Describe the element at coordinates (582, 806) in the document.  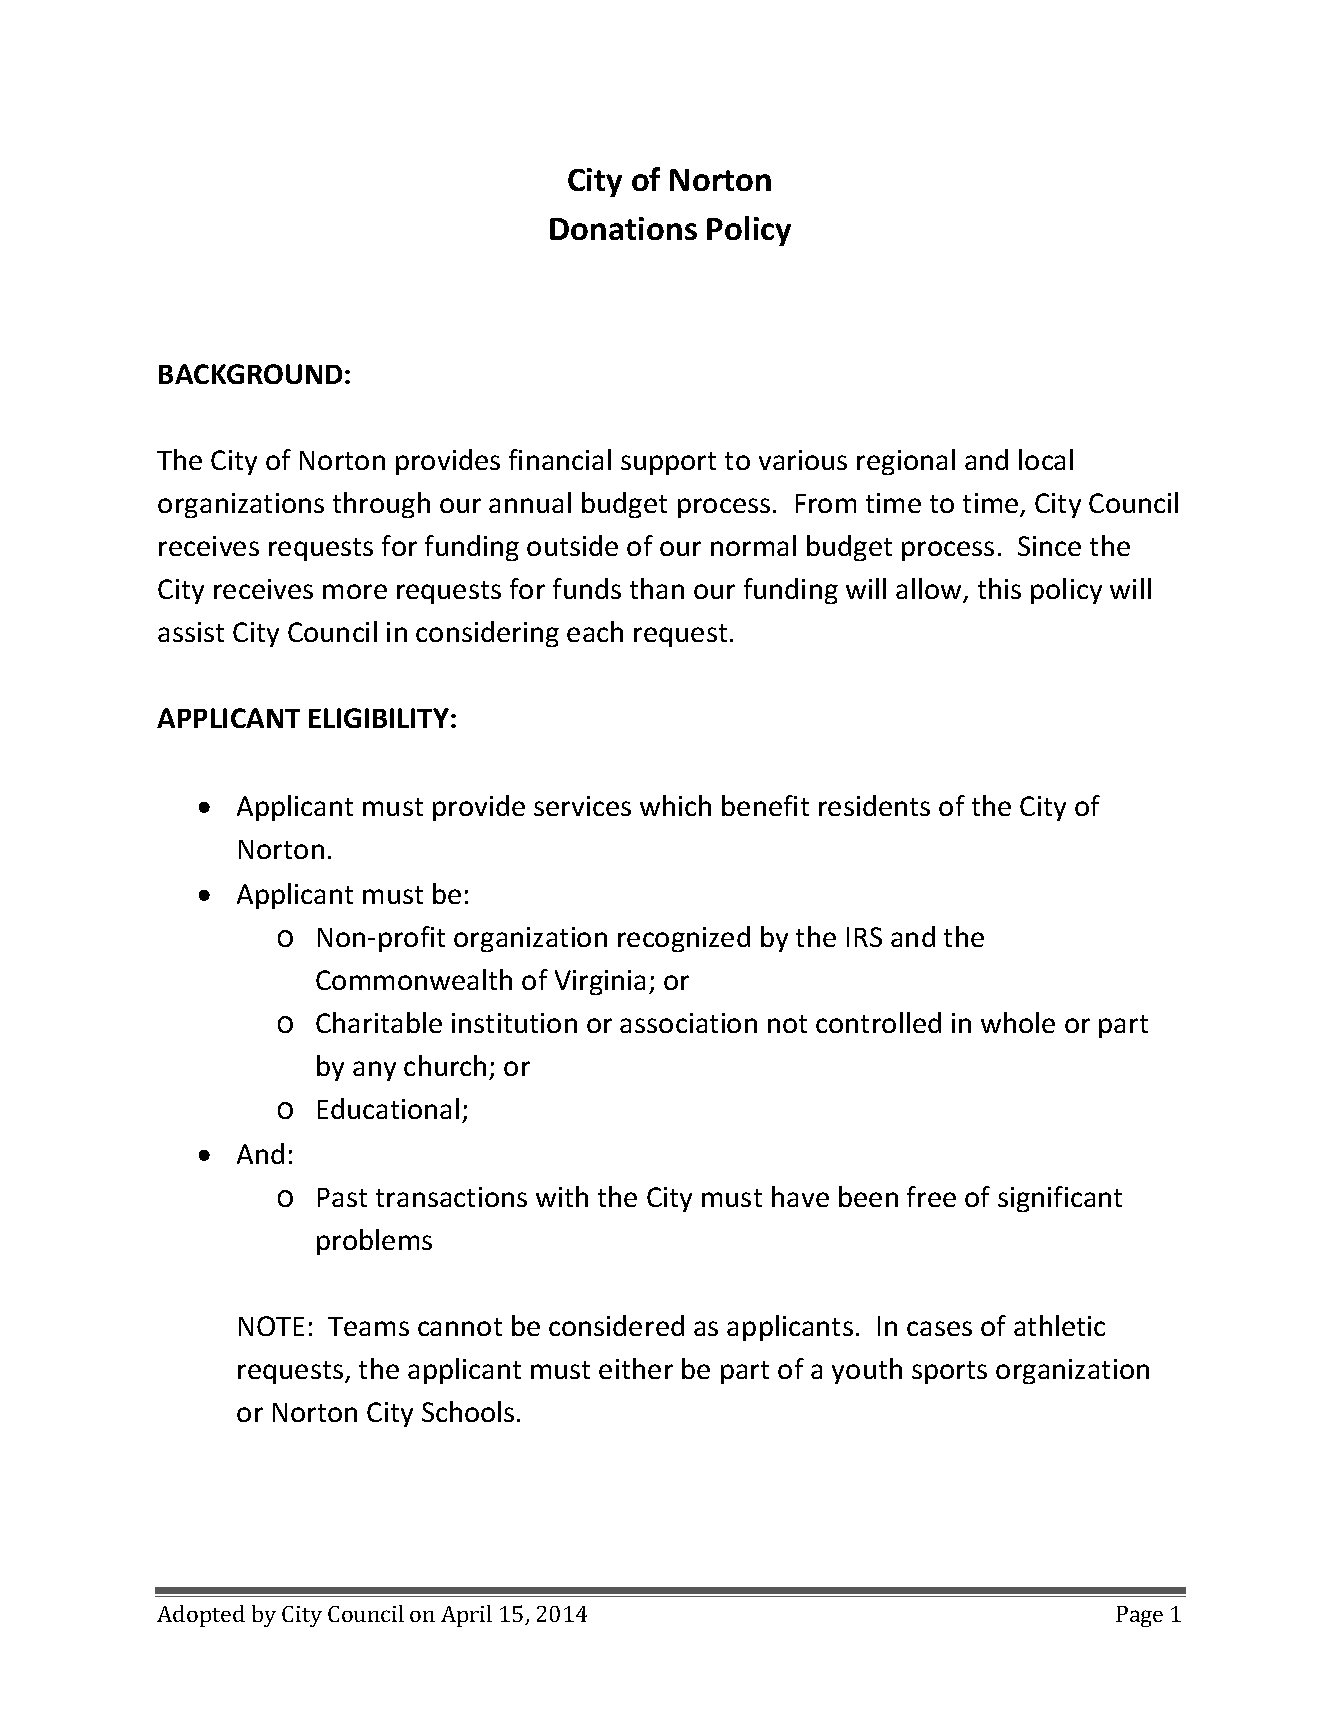
I see `services` at that location.
